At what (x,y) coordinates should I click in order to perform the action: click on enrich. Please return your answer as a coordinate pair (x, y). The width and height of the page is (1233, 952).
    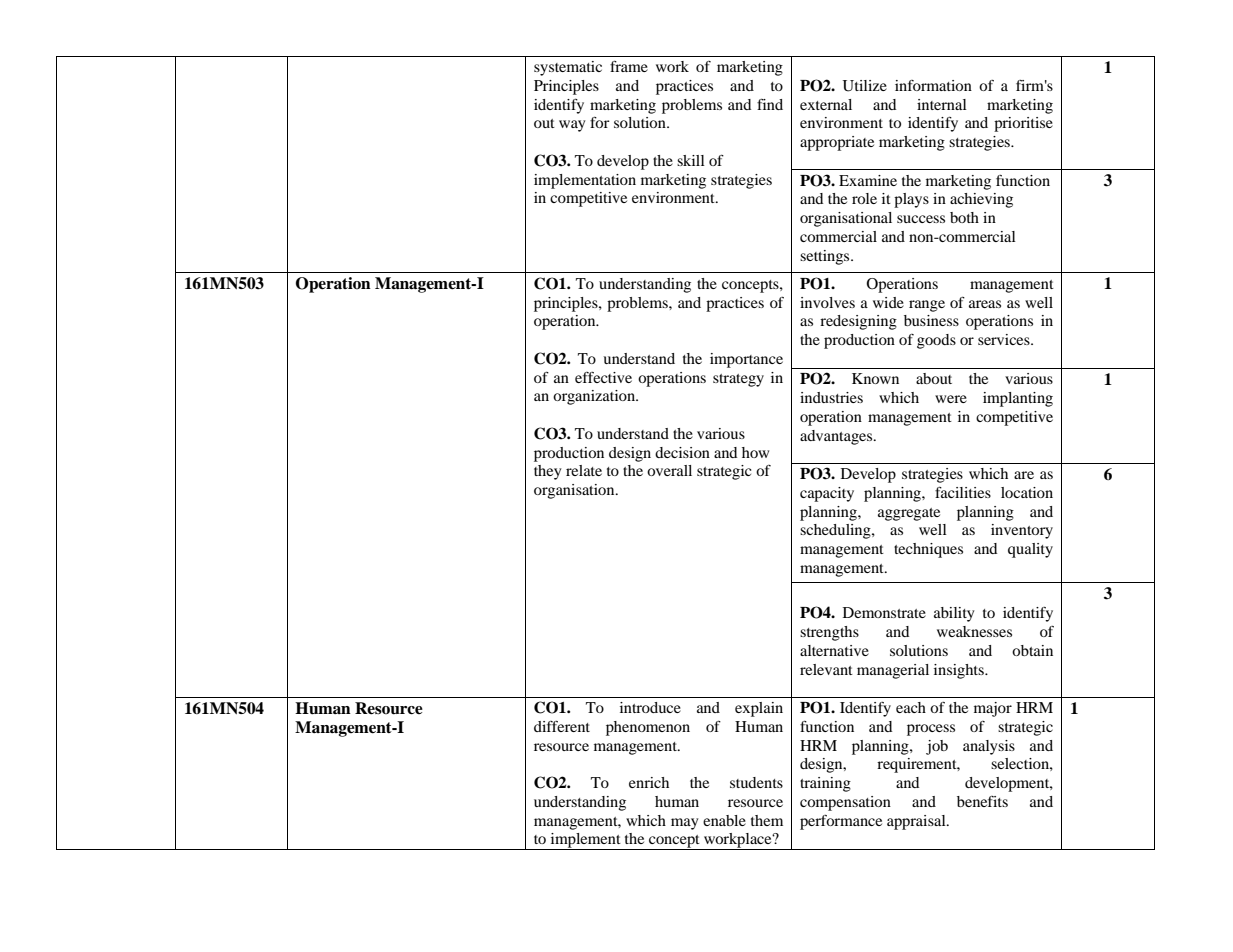
    Looking at the image, I should click on (649, 782).
